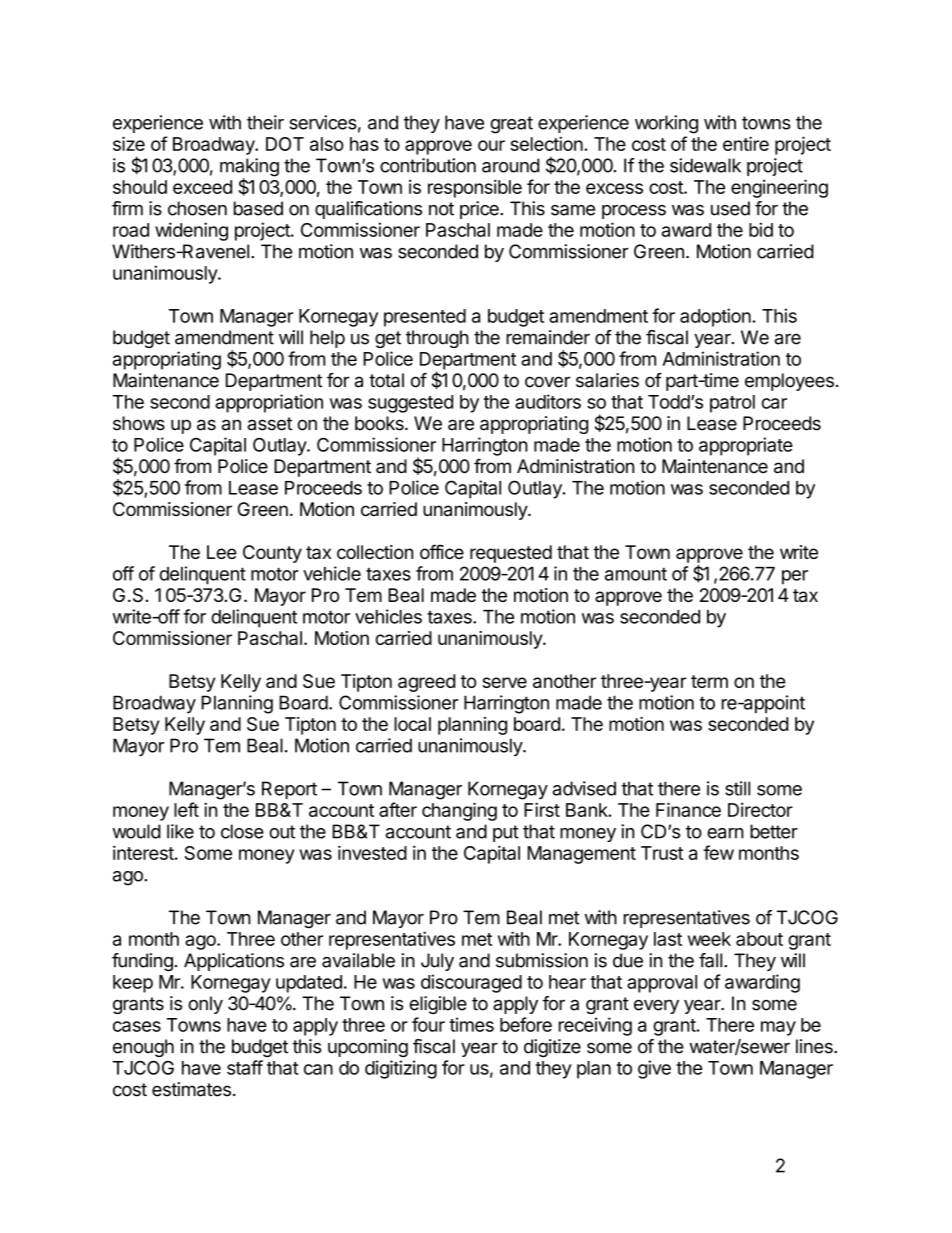 This screenshot has height=1233, width=952. What do you see at coordinates (412, 724) in the screenshot?
I see `local` at bounding box center [412, 724].
